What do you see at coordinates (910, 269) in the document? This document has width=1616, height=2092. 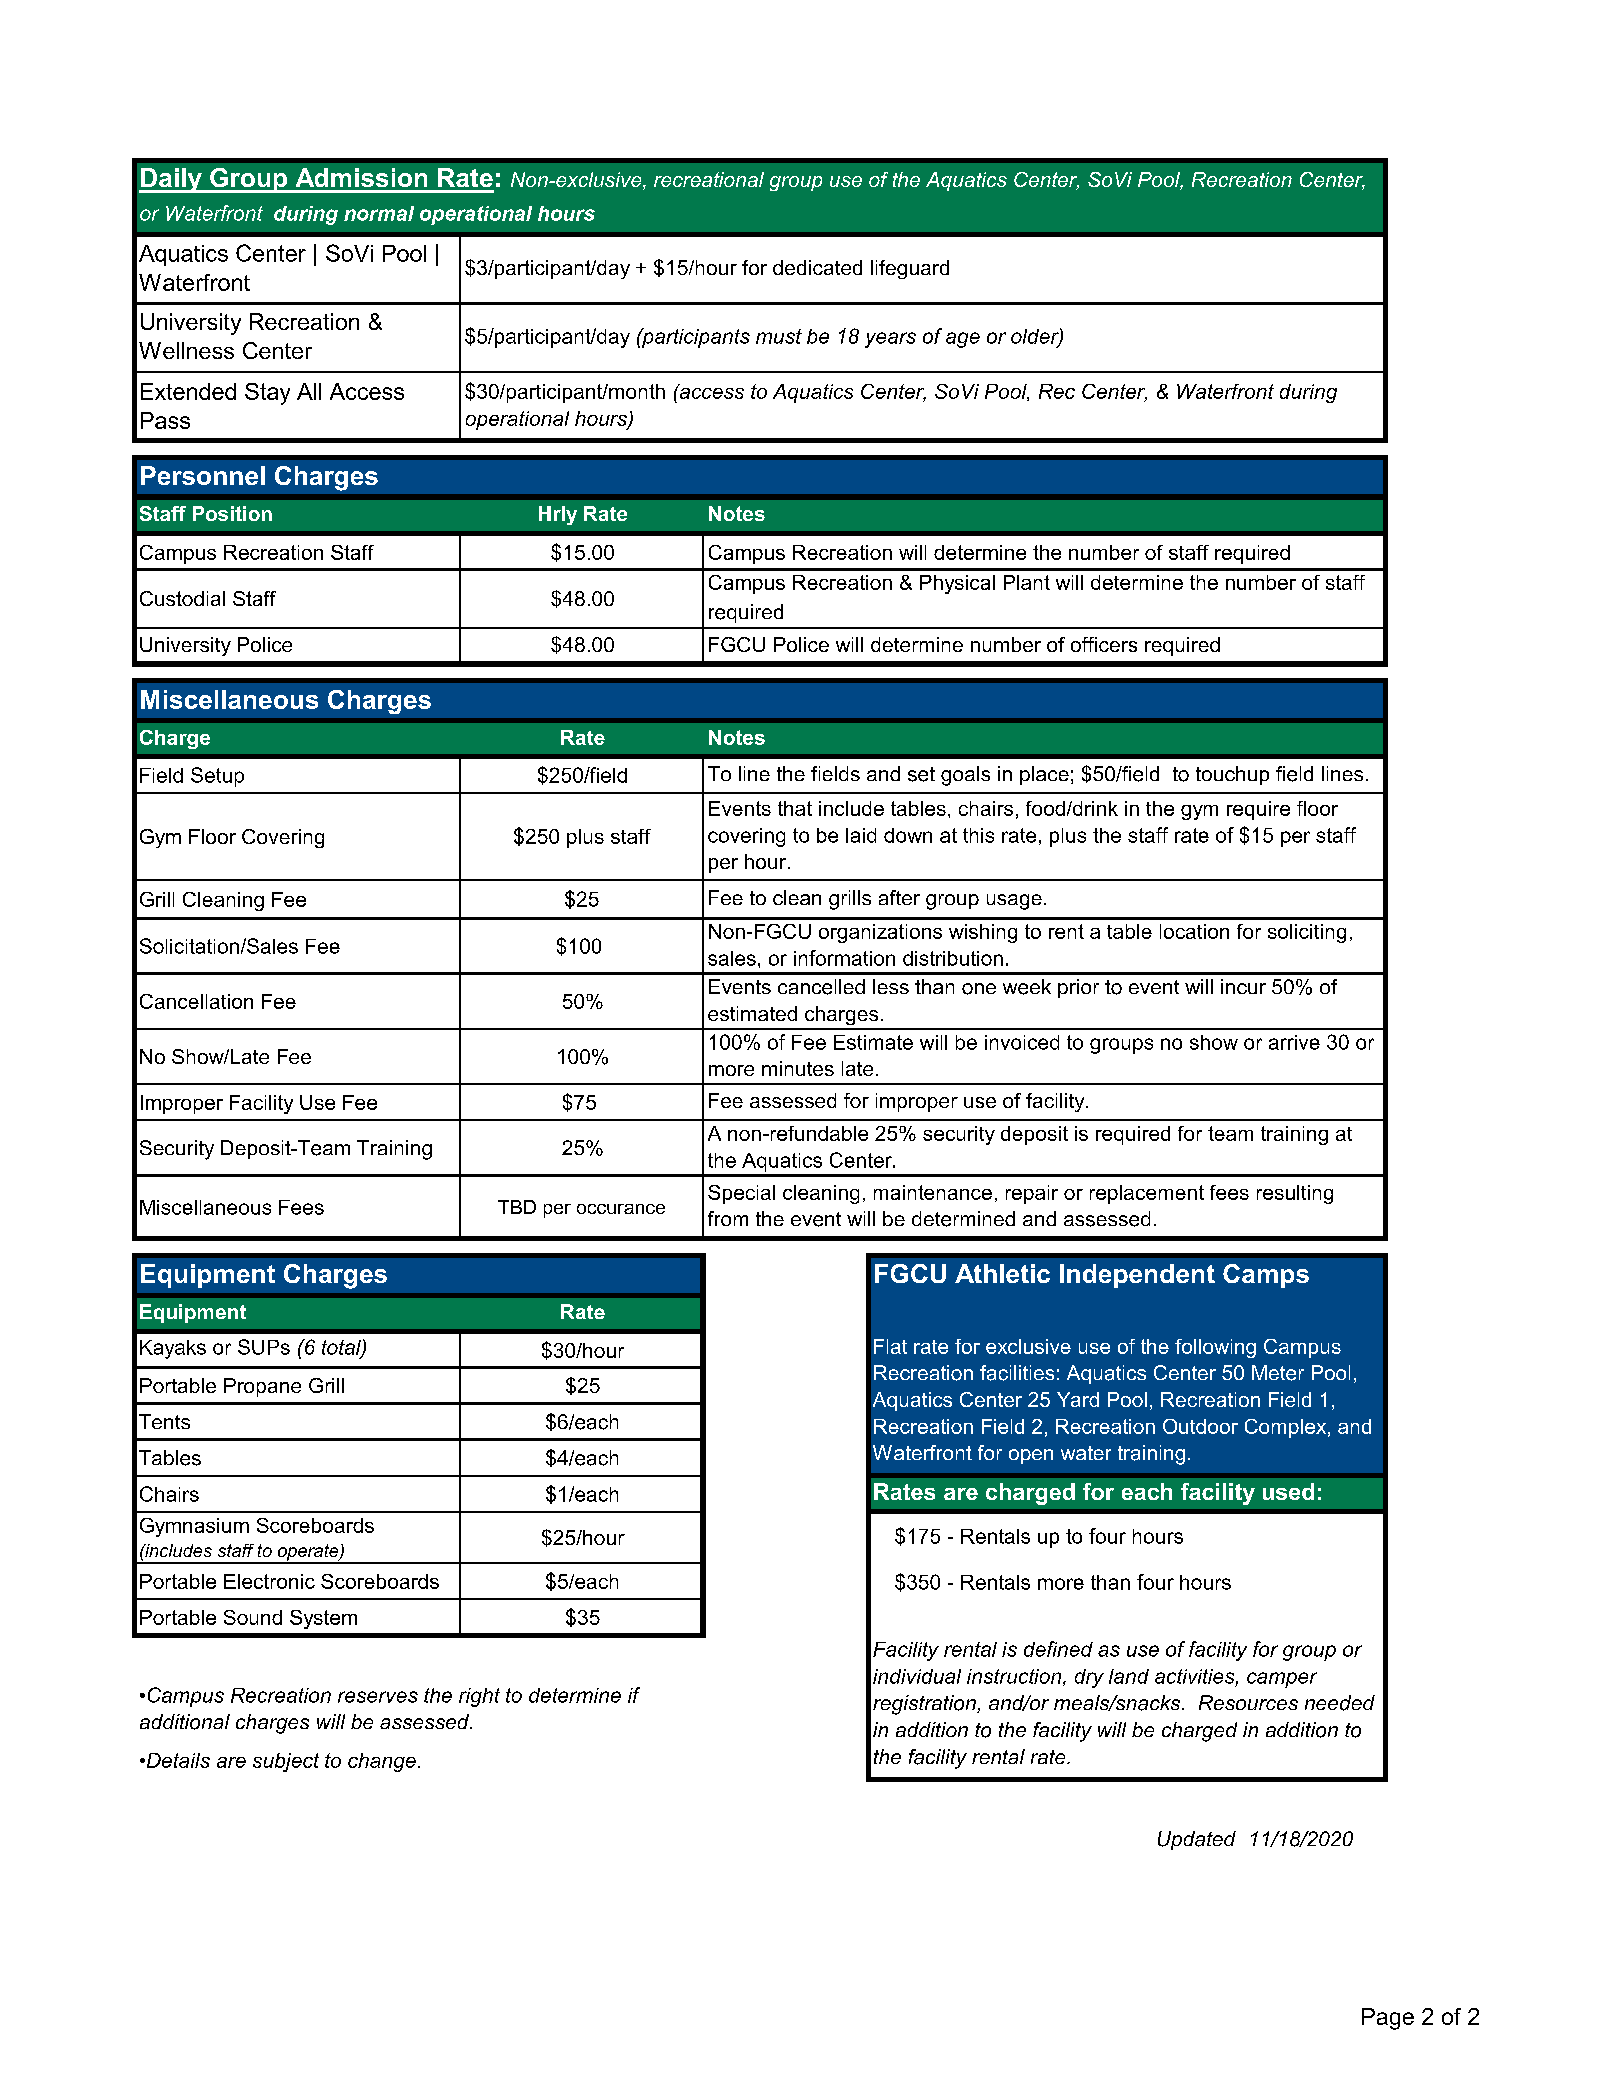 I see `lifeguard` at bounding box center [910, 269].
